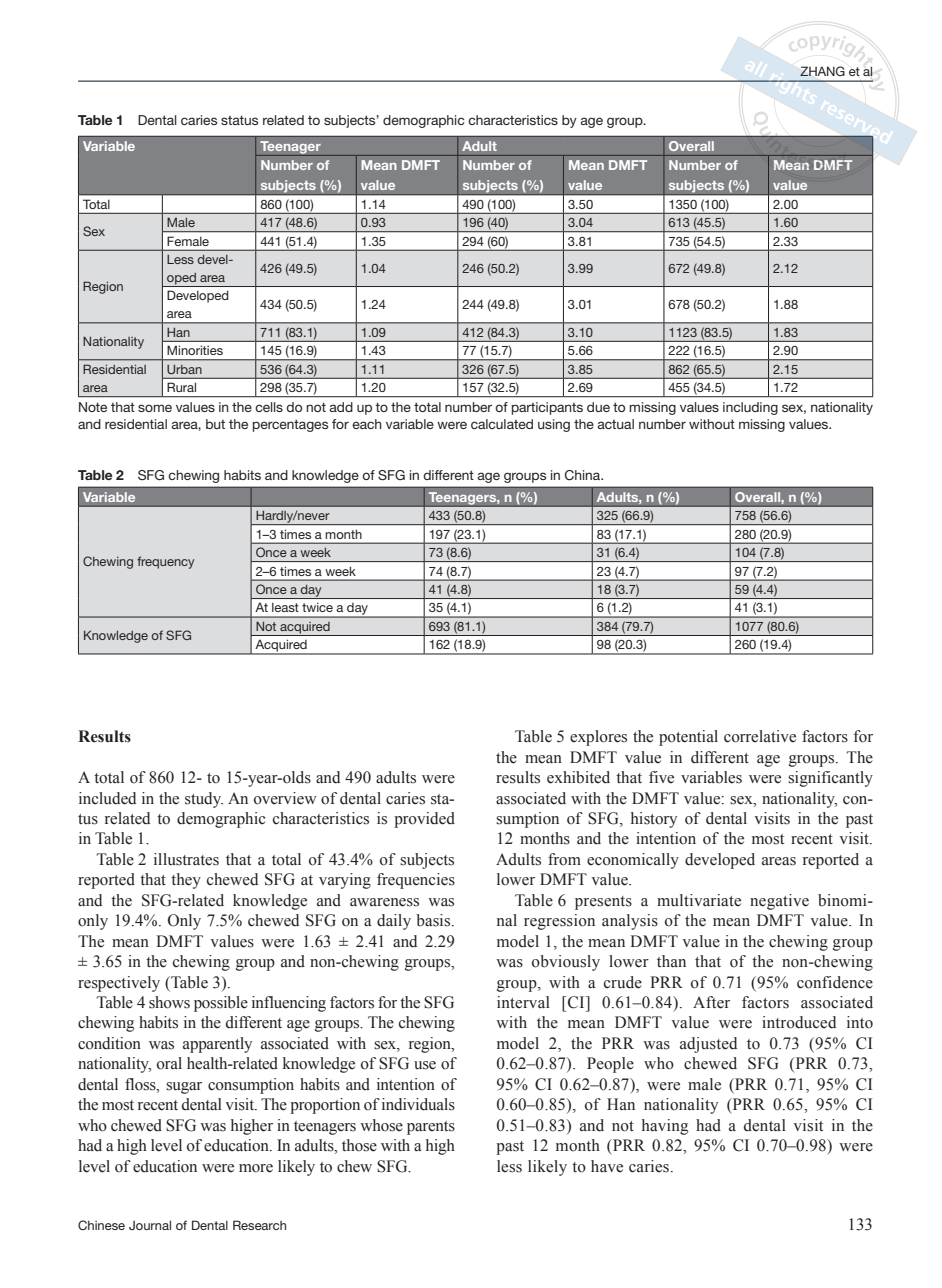 This image has width=942, height=1288. I want to click on Journal, so click(150, 1225).
